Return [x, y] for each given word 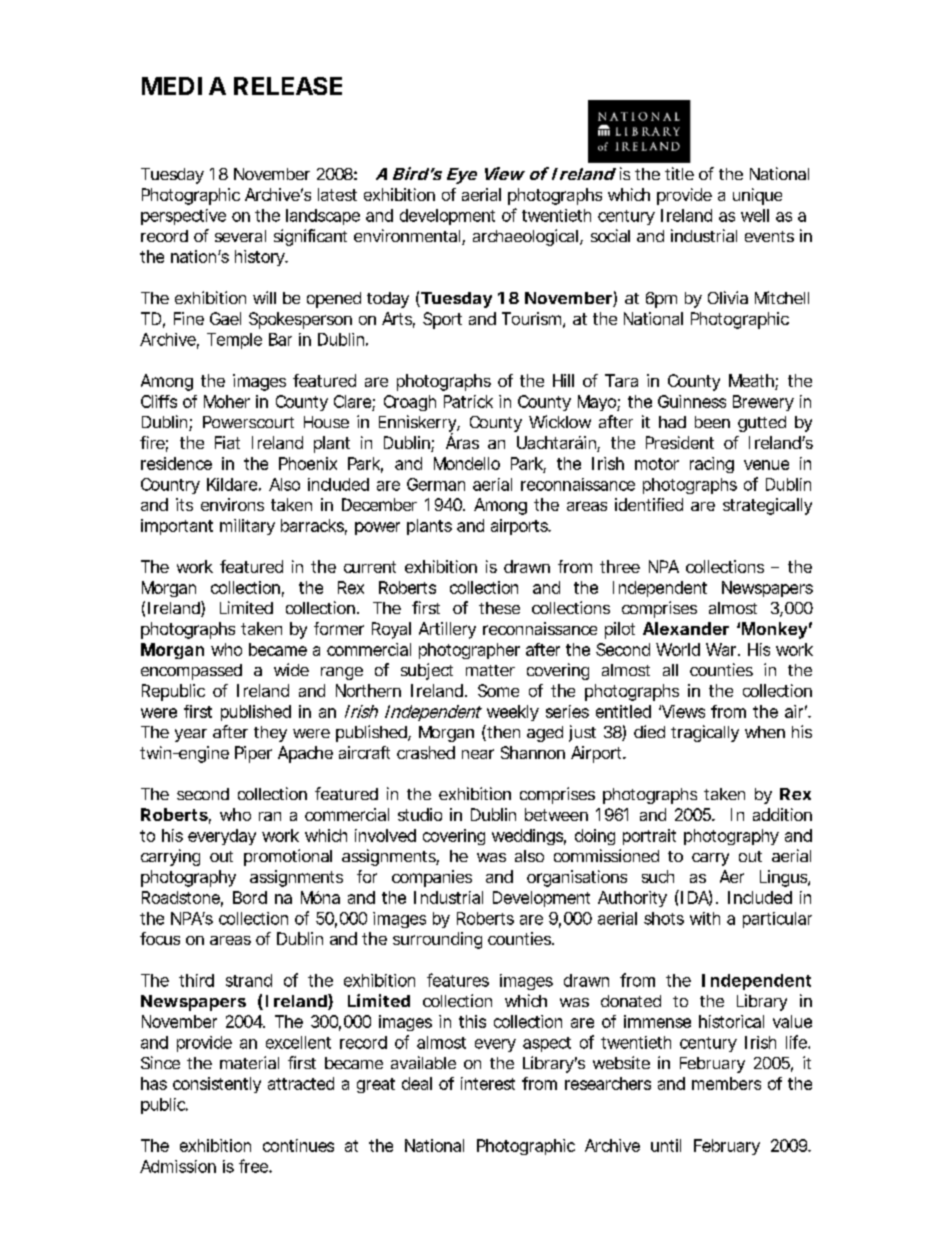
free [254, 1166]
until [666, 1145]
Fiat [227, 442]
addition [782, 814]
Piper [253, 754]
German [436, 484]
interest [488, 1083]
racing [712, 465]
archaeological [525, 237]
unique [757, 196]
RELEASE [288, 86]
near [478, 754]
